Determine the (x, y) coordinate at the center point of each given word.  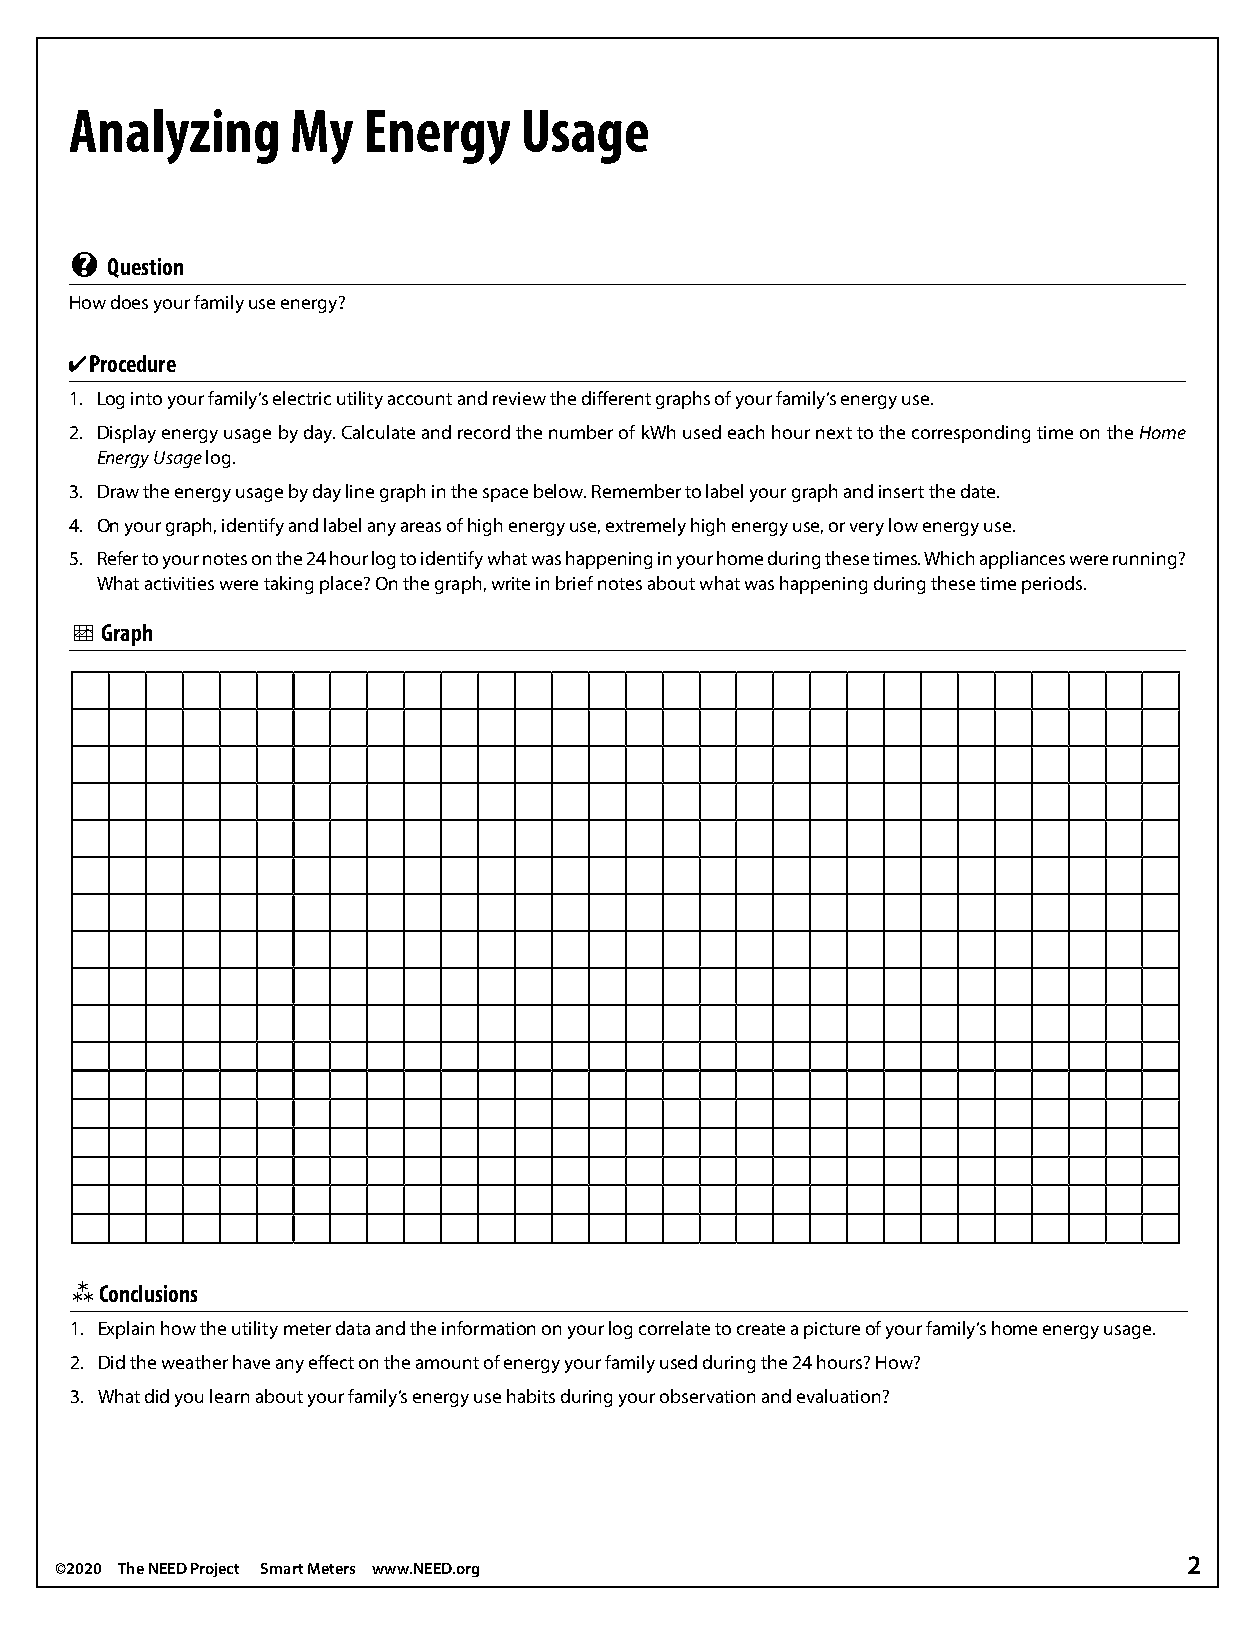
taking (288, 585)
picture (832, 1330)
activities (179, 583)
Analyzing (174, 136)
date (979, 491)
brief (574, 583)
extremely (646, 527)
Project (215, 1570)
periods (1053, 585)
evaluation (838, 1396)
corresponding (971, 434)
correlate (674, 1328)
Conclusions (148, 1293)
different (616, 398)
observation (707, 1396)
